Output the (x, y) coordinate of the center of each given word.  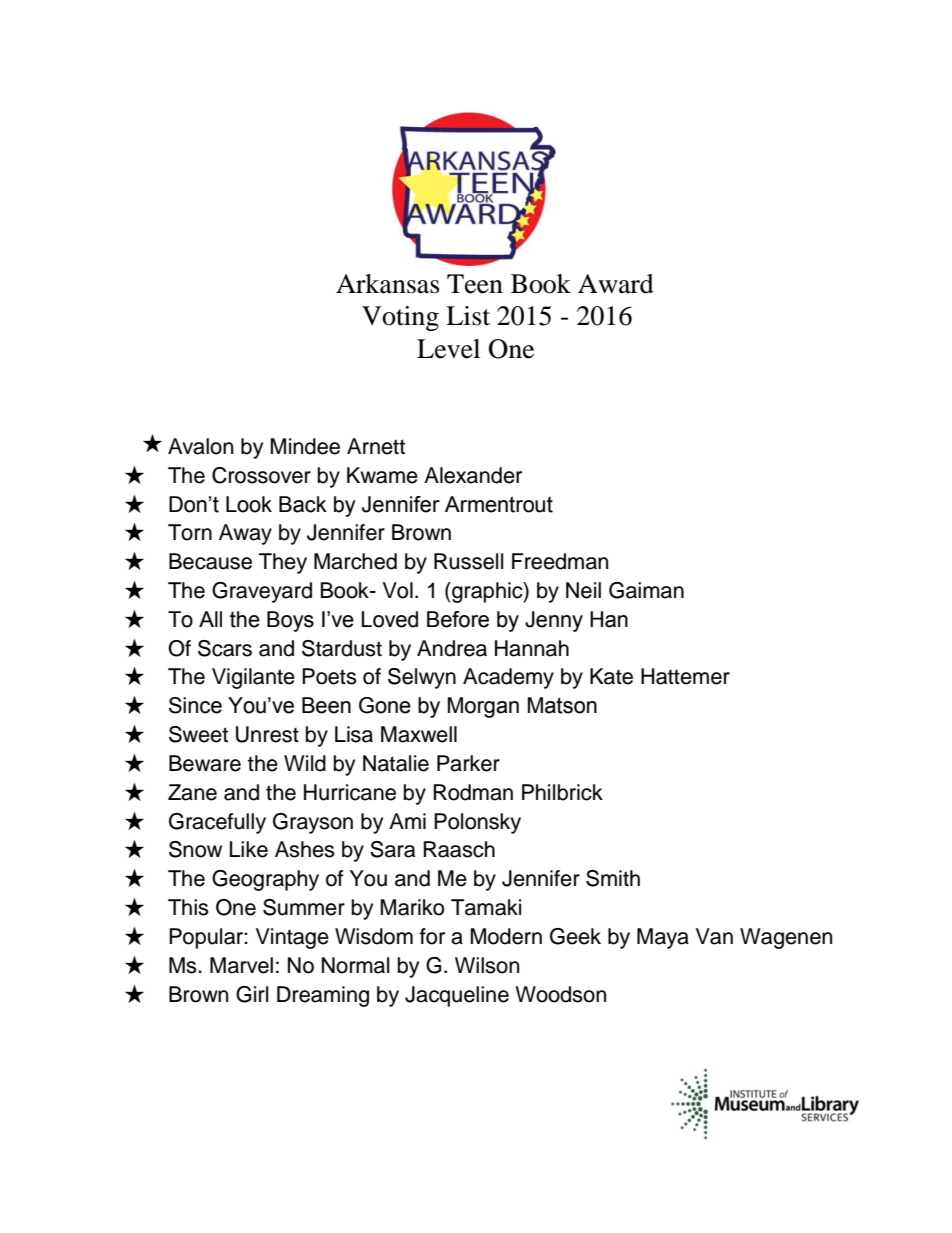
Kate (611, 676)
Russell (468, 561)
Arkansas (387, 284)
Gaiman (646, 590)
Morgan (483, 707)
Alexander (473, 475)
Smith (613, 878)
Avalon (200, 446)
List (468, 316)
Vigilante (253, 678)
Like (249, 849)
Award (616, 284)
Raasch (459, 849)
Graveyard (262, 592)
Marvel (241, 965)
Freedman (560, 561)
